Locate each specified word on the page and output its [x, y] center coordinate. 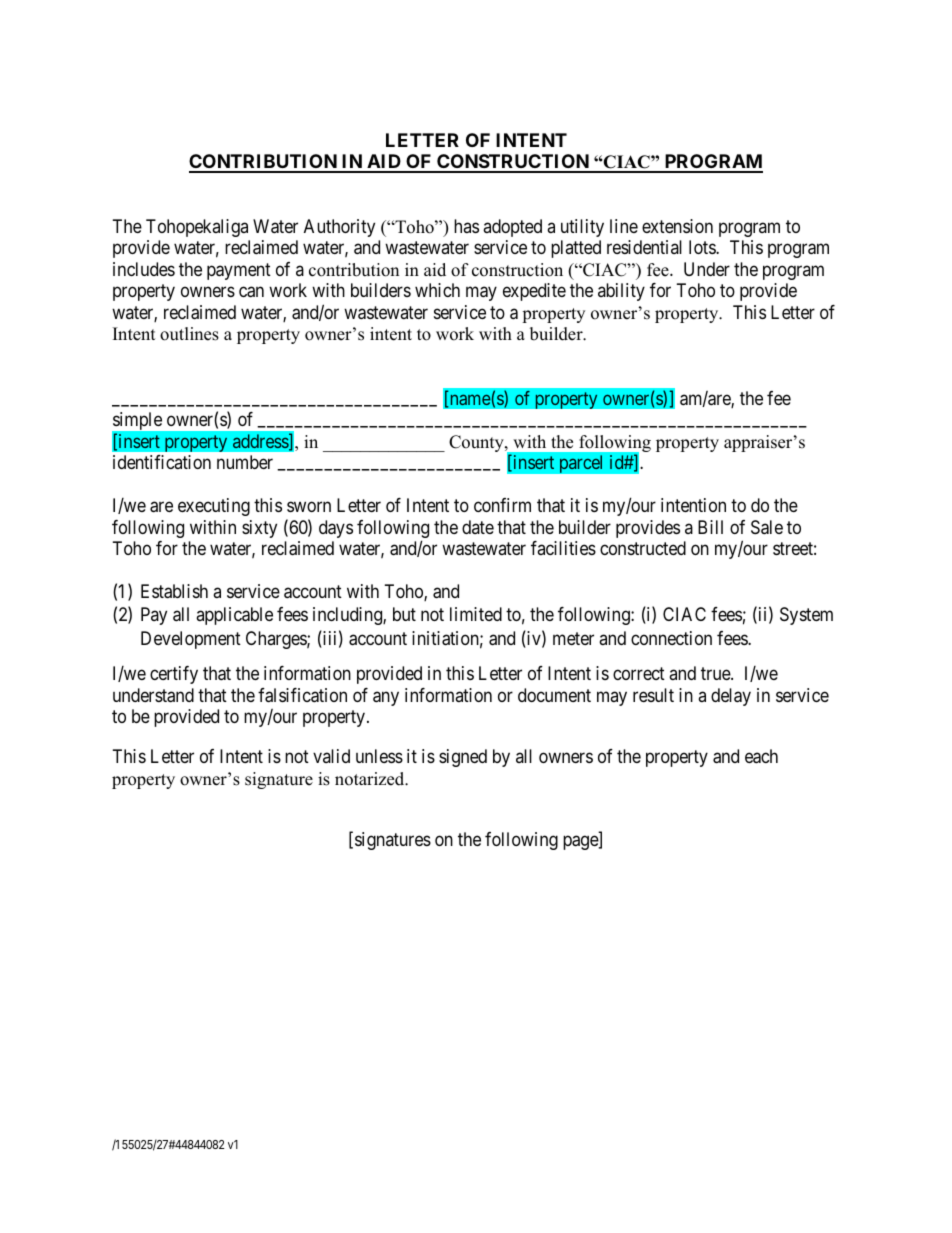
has [466, 226]
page [581, 843]
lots [703, 247]
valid [331, 756]
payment [239, 271]
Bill [710, 527]
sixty [259, 529]
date [478, 527]
